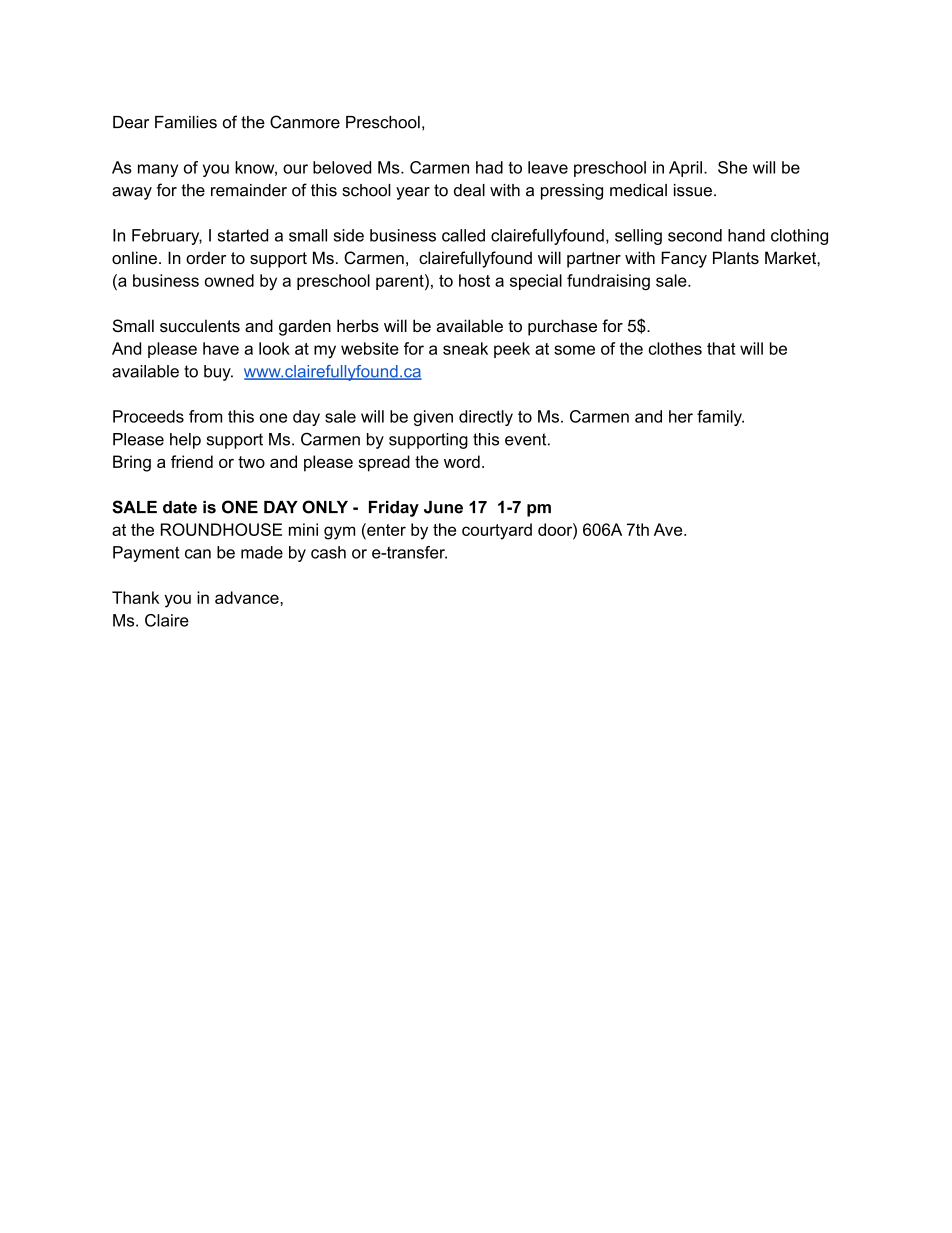 This image has height=1233, width=952. Describe the element at coordinates (732, 167) in the image. I see `She` at that location.
